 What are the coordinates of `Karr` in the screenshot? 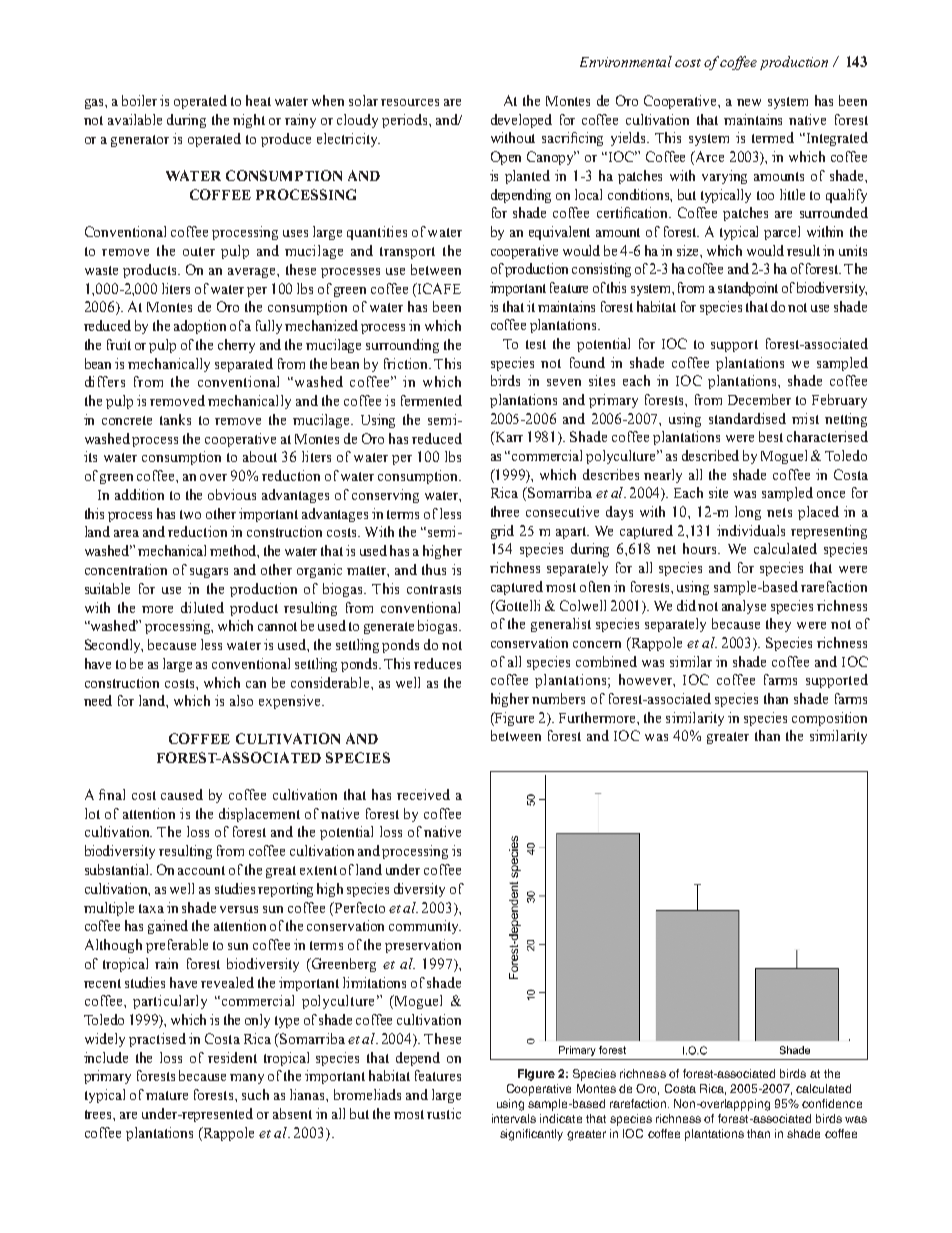 It's located at (508, 438).
